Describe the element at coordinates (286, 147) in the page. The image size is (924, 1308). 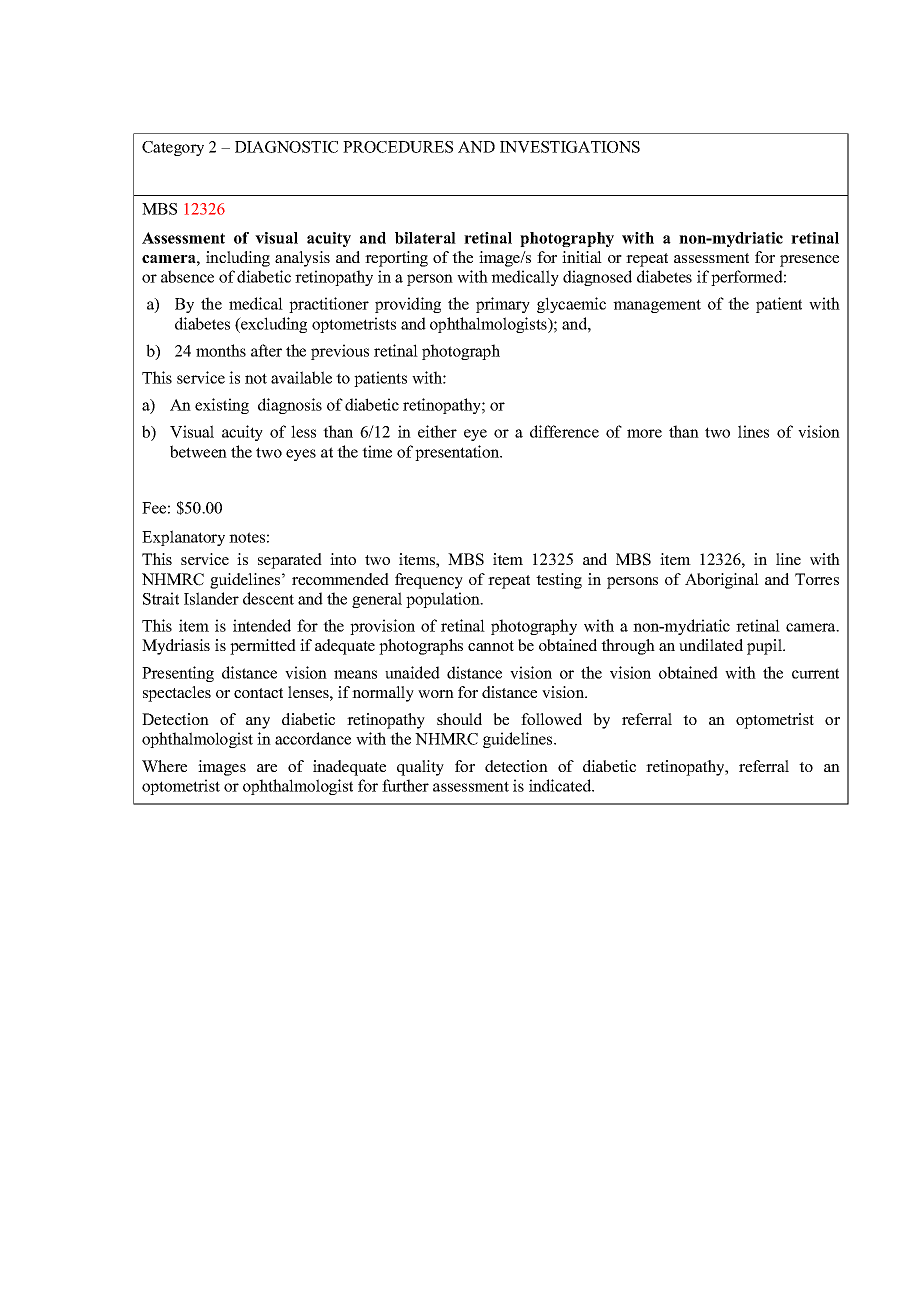
I see `DIAGNOSTIC` at that location.
